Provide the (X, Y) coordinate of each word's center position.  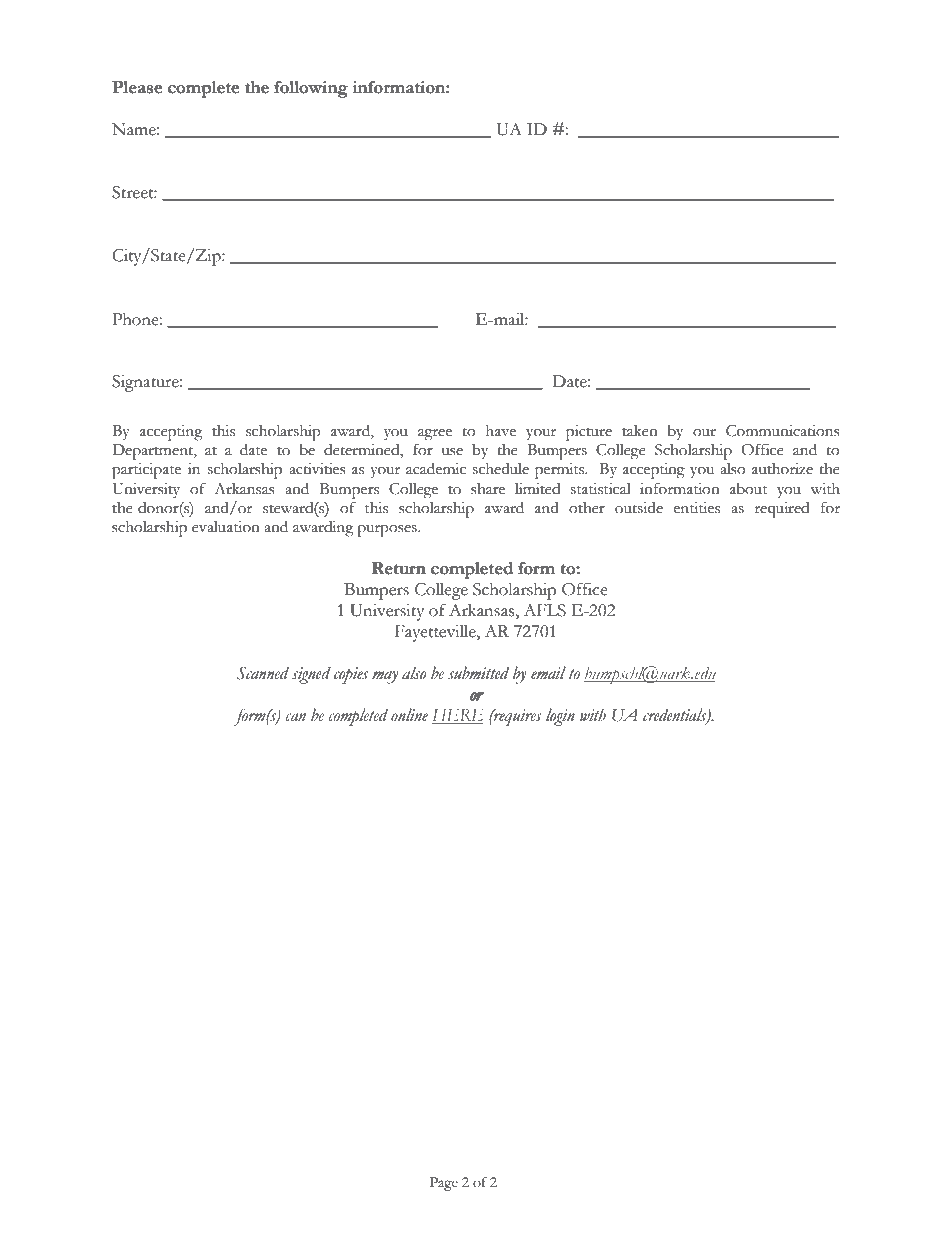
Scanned (263, 673)
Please (137, 87)
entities (697, 508)
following (311, 89)
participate (146, 471)
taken (640, 431)
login (560, 717)
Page (444, 1184)
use (452, 452)
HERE (457, 716)
